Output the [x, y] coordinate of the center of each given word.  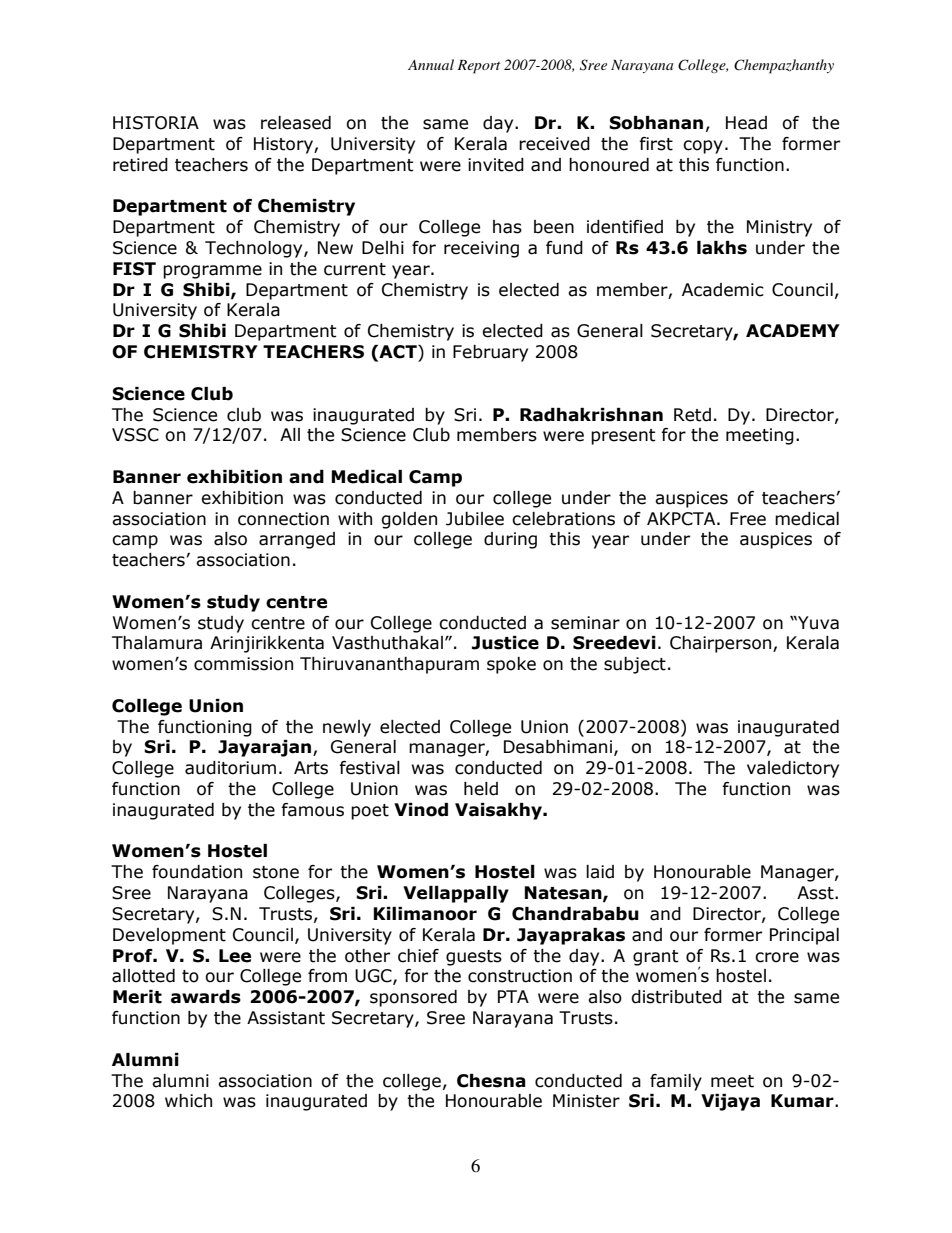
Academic [723, 290]
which [188, 1101]
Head [746, 123]
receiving [481, 249]
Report [478, 67]
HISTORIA [156, 123]
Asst [816, 893]
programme [212, 272]
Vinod [421, 810]
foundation [197, 872]
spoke [511, 665]
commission [243, 664]
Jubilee [475, 519]
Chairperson [722, 644]
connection [283, 519]
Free [748, 519]
